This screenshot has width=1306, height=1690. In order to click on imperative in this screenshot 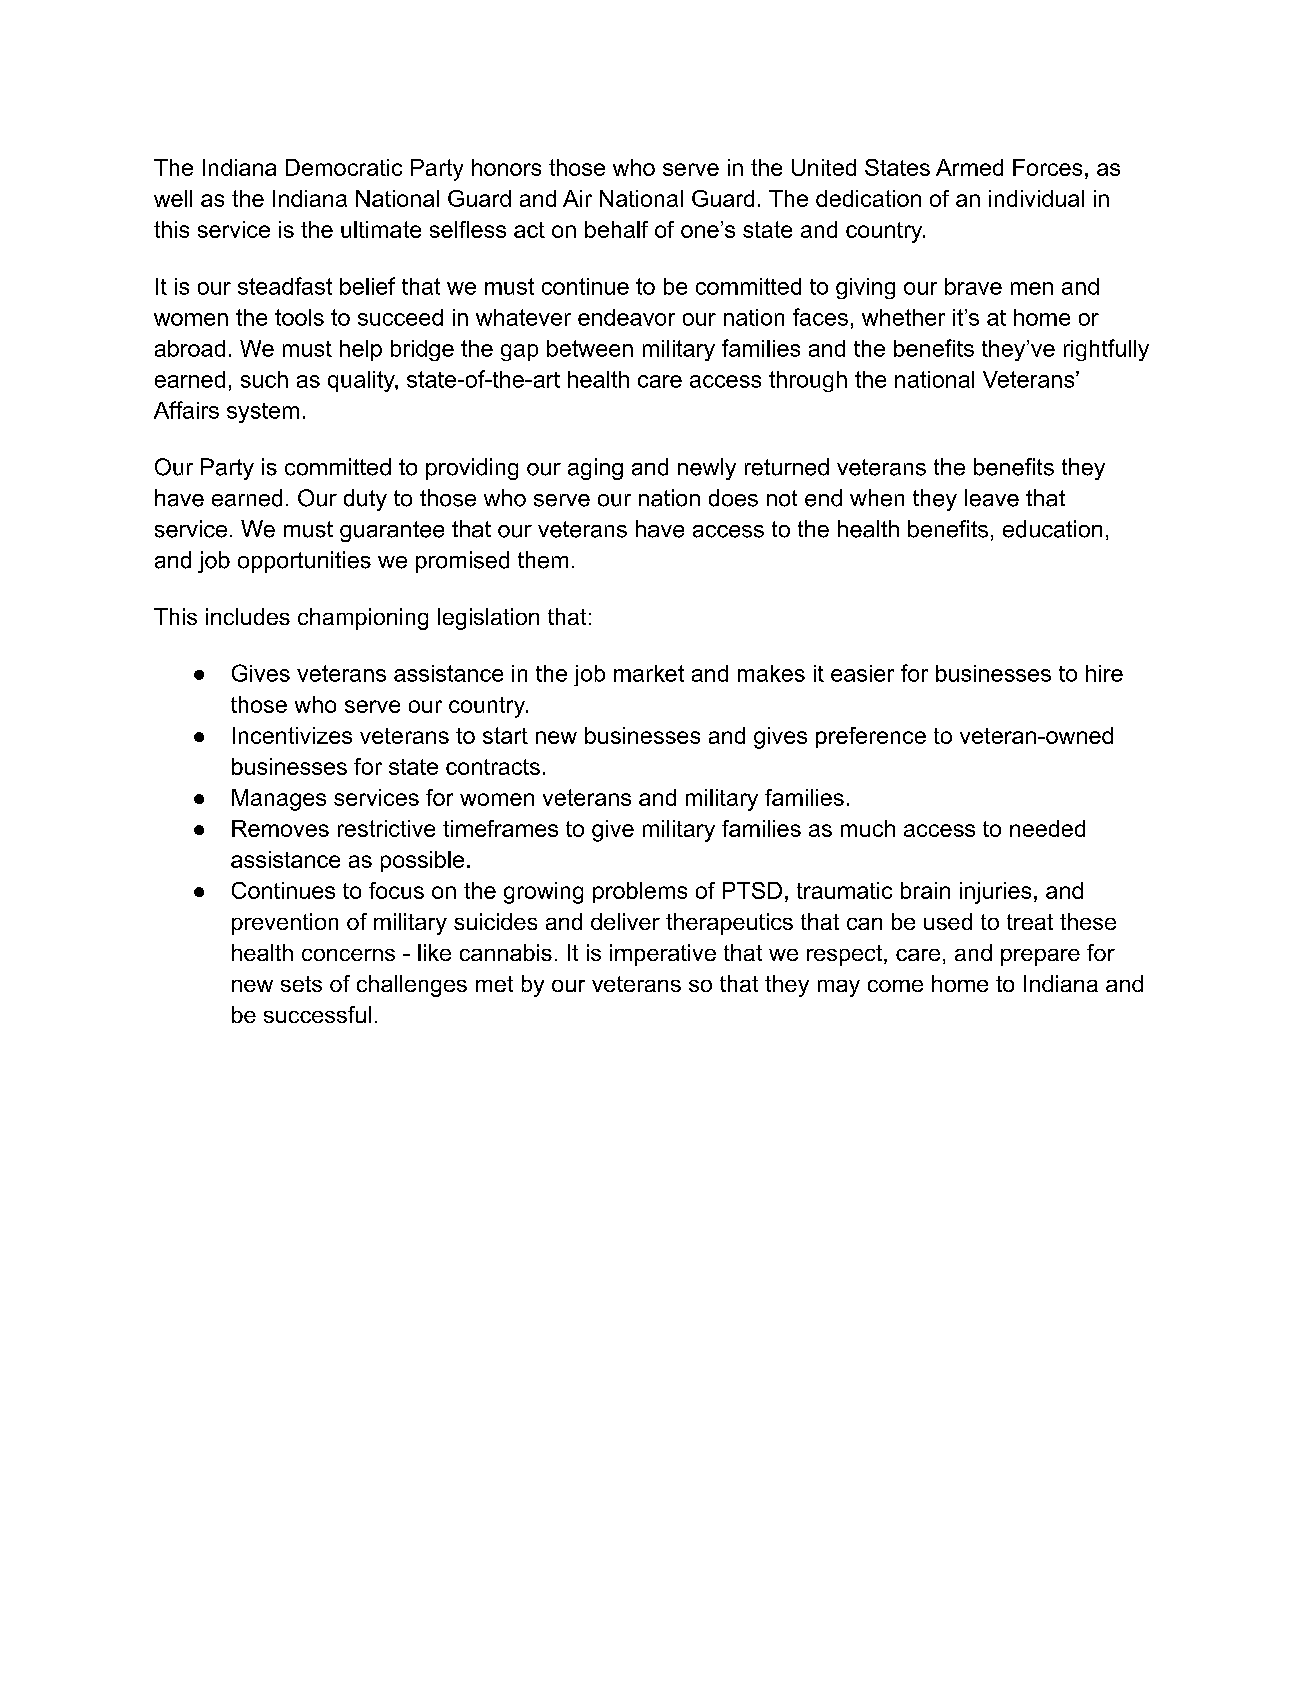, I will do `click(663, 955)`.
